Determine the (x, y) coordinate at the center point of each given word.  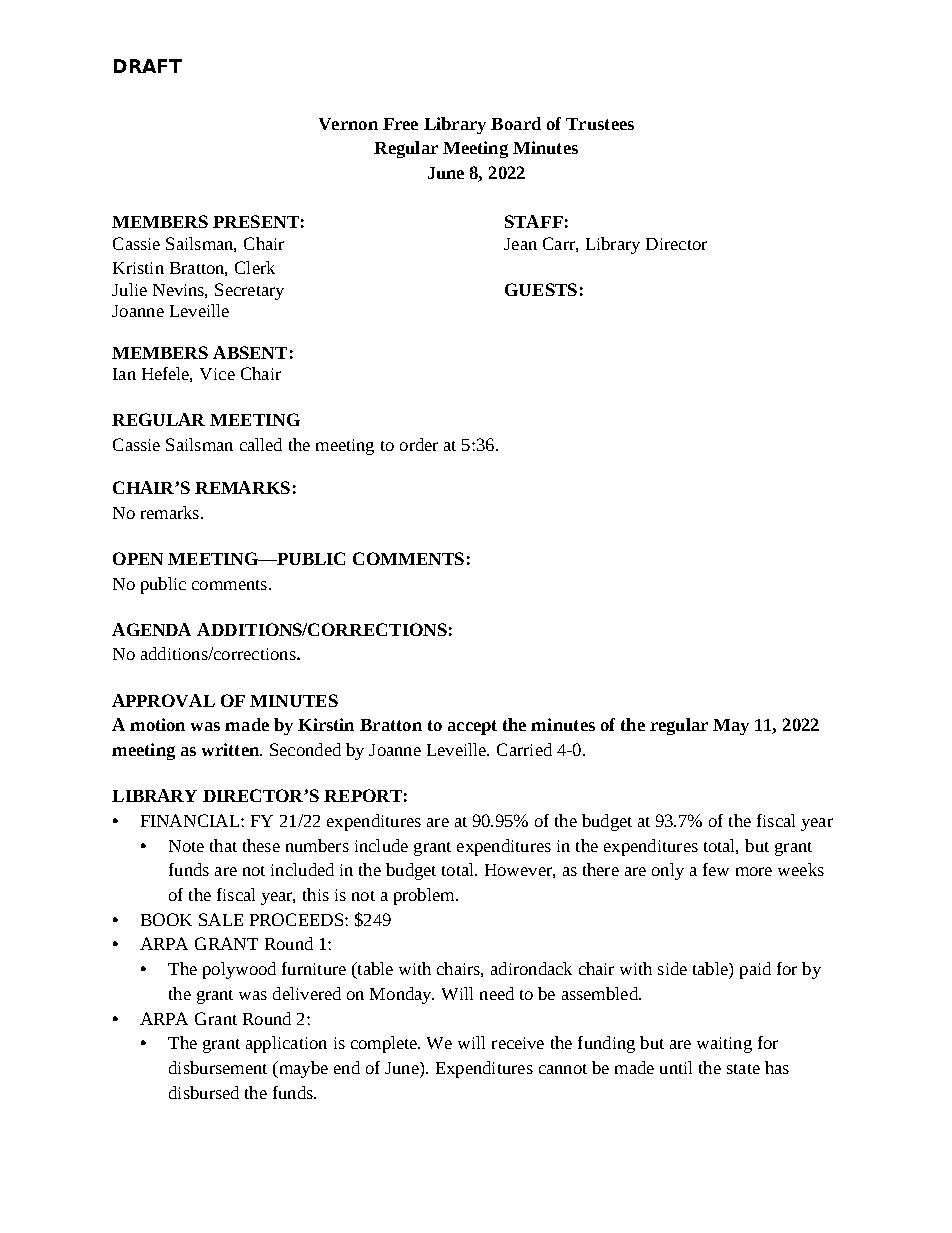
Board (516, 123)
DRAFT (148, 66)
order (419, 444)
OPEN (138, 558)
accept (472, 727)
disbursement (218, 1067)
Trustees (600, 124)
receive (518, 1043)
